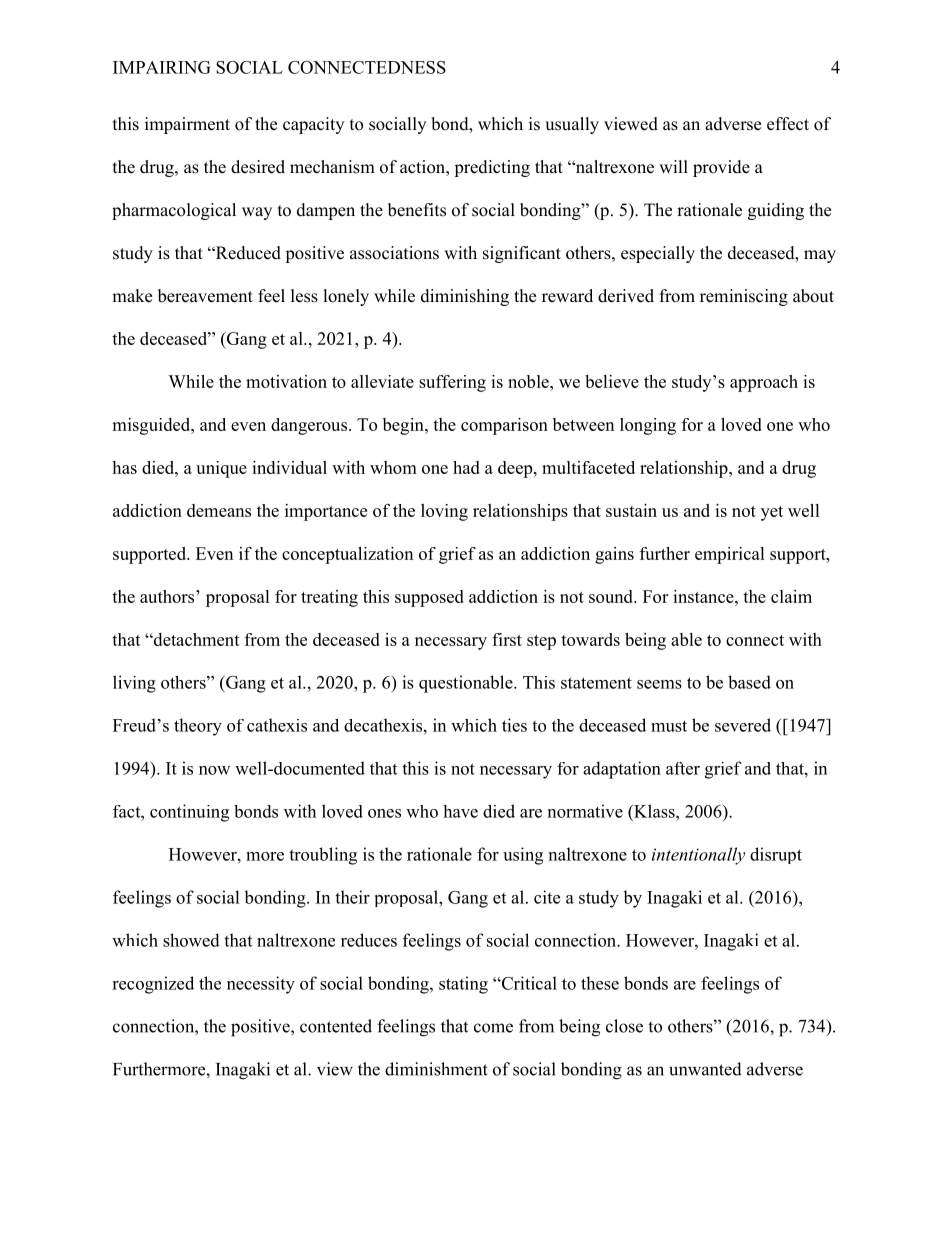 This page has width=952, height=1233. Describe the element at coordinates (198, 727) in the page. I see `theory` at that location.
